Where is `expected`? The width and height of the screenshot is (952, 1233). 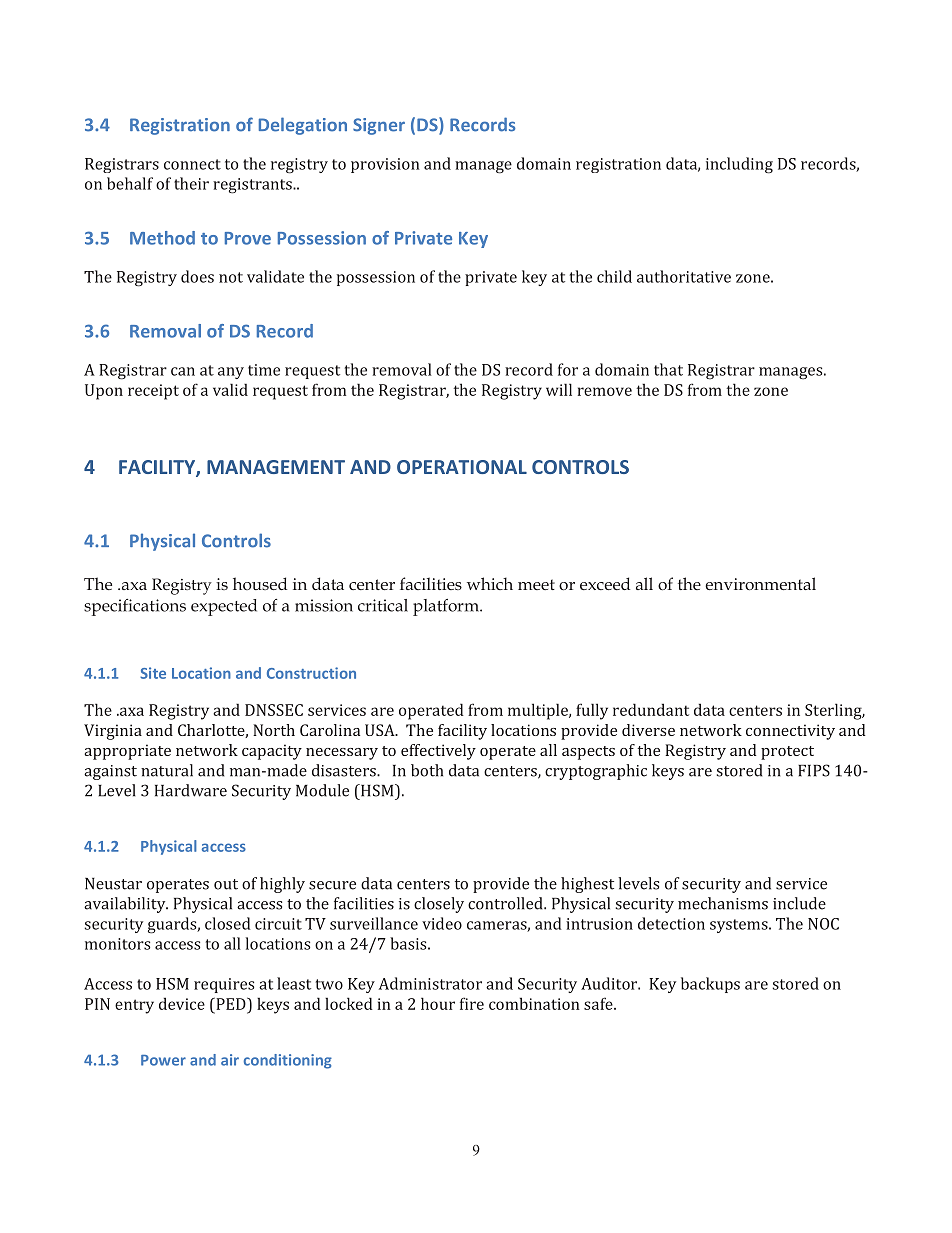 expected is located at coordinates (224, 607).
